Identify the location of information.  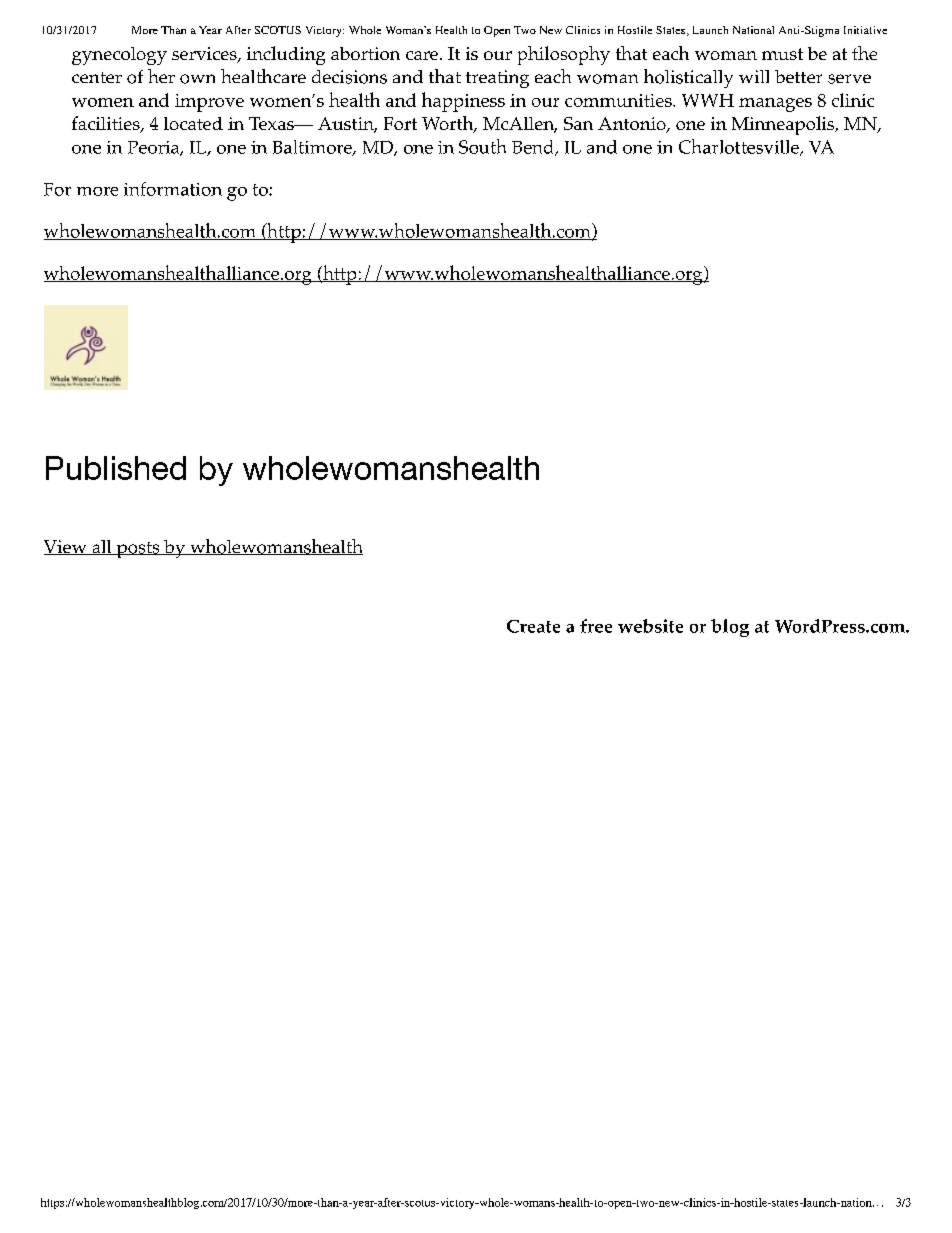
(173, 189).
